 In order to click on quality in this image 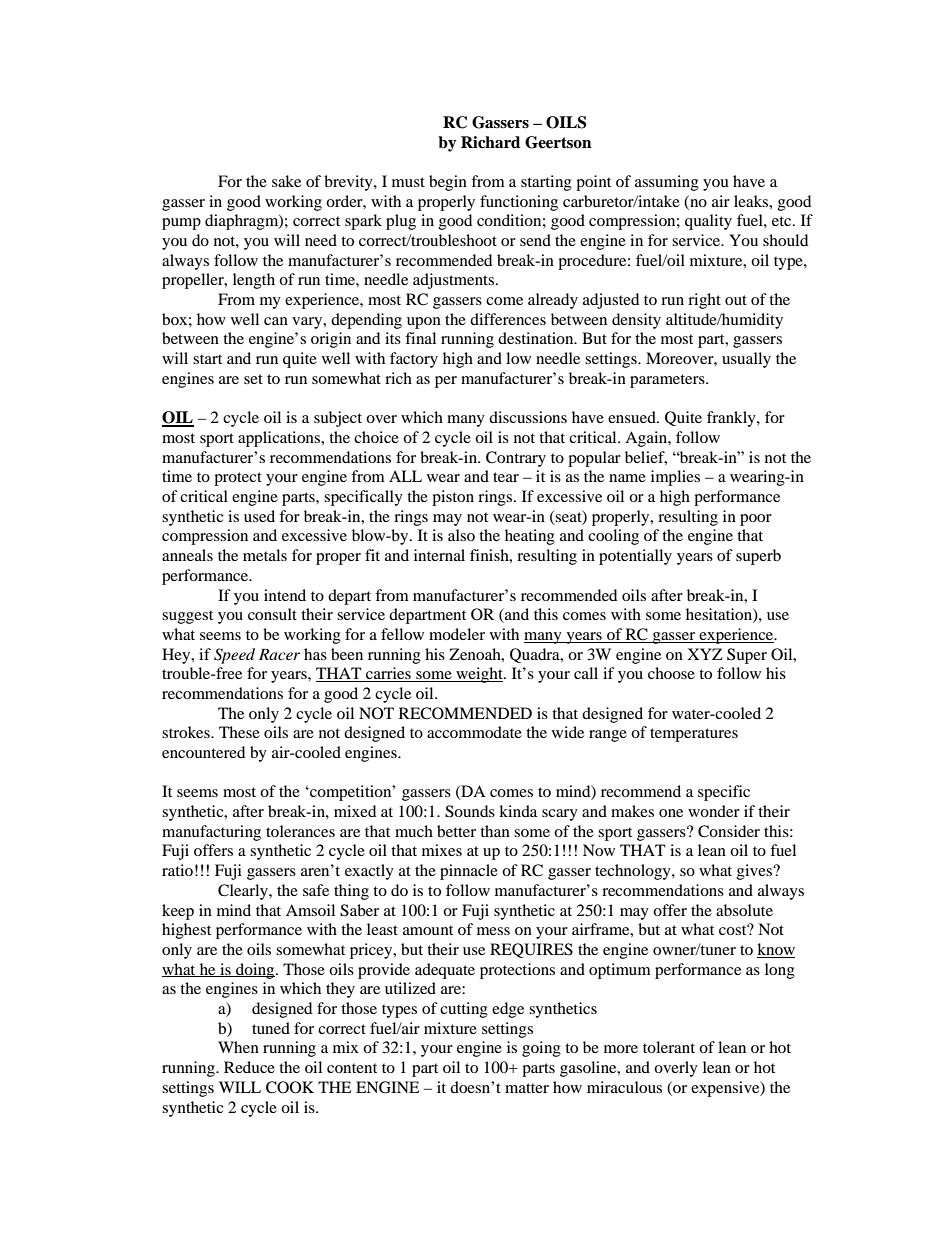, I will do `click(708, 222)`.
